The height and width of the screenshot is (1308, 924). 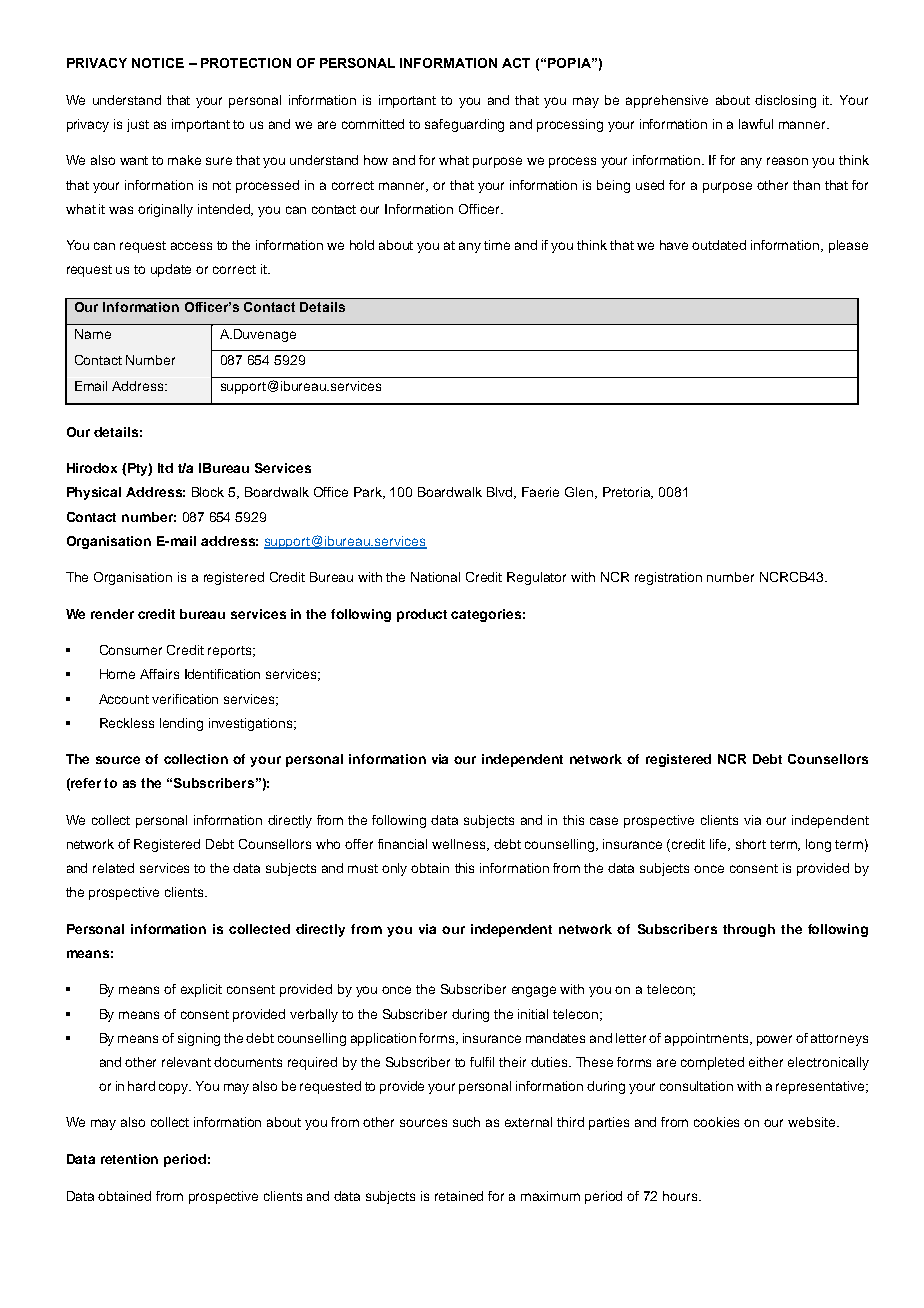 What do you see at coordinates (464, 125) in the screenshot?
I see `safeguarding` at bounding box center [464, 125].
